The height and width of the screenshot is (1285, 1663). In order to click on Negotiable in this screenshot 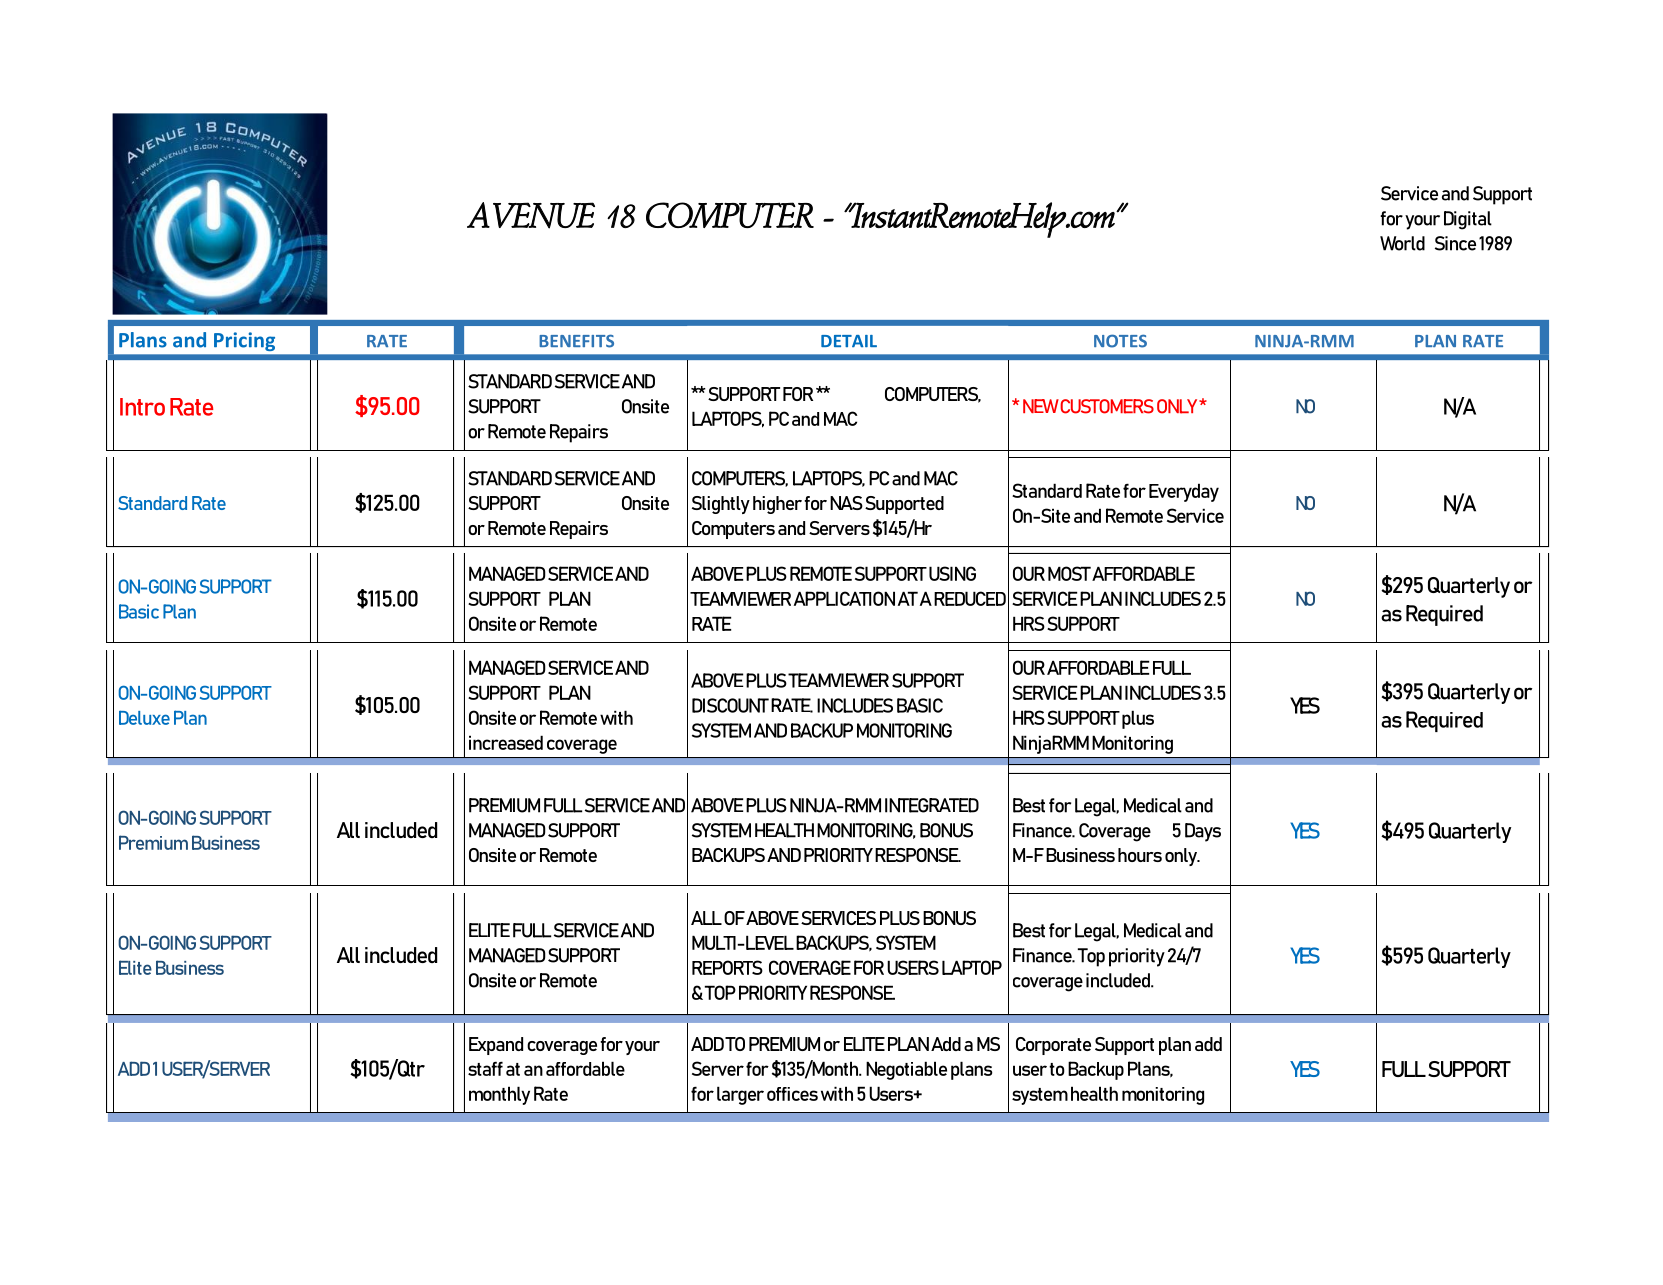, I will do `click(906, 1070)`.
